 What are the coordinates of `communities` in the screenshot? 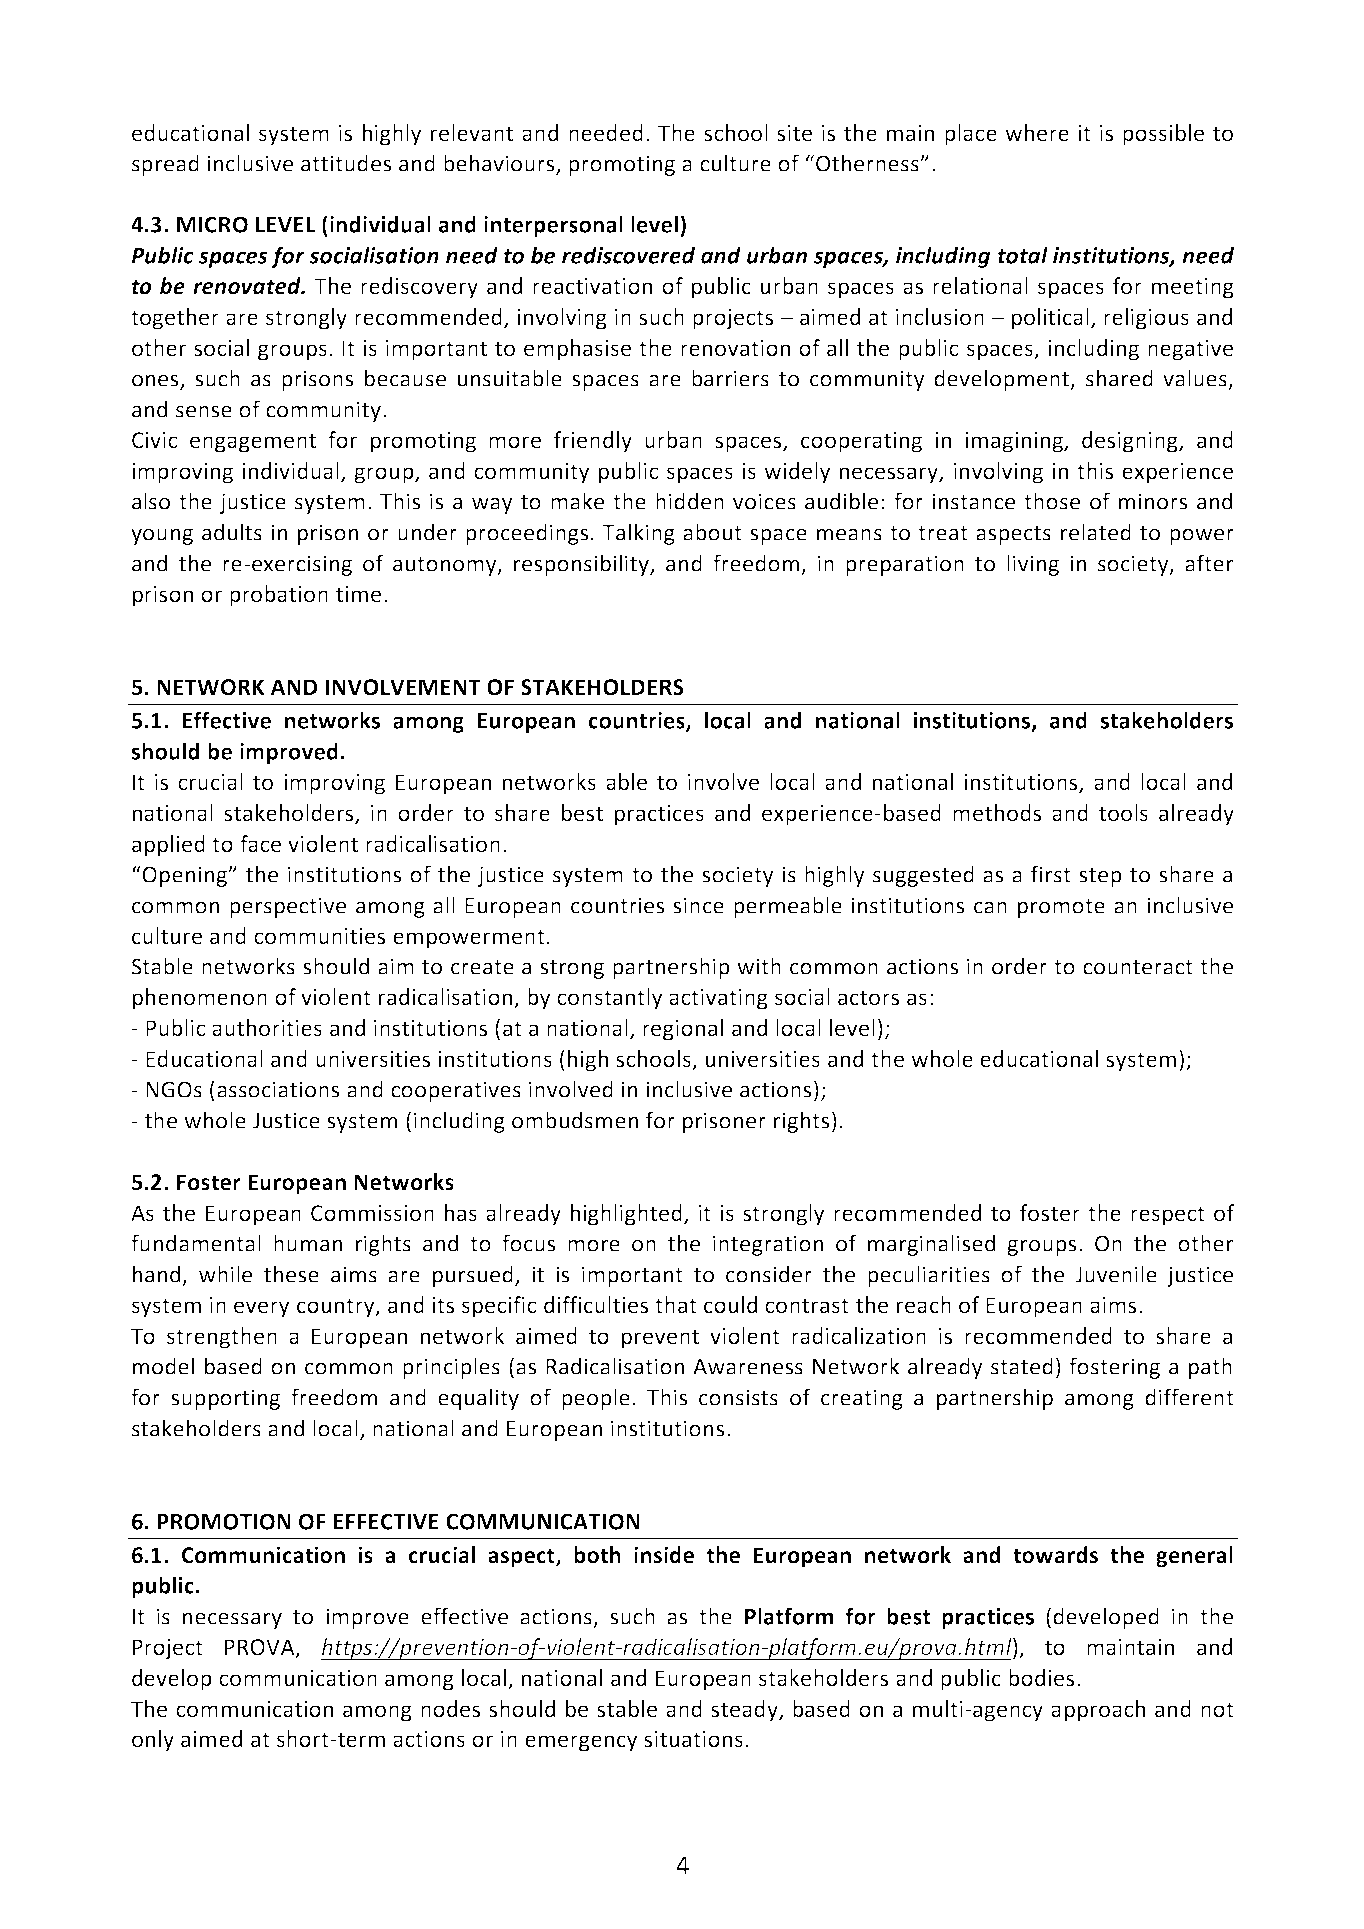 It's located at (319, 936).
